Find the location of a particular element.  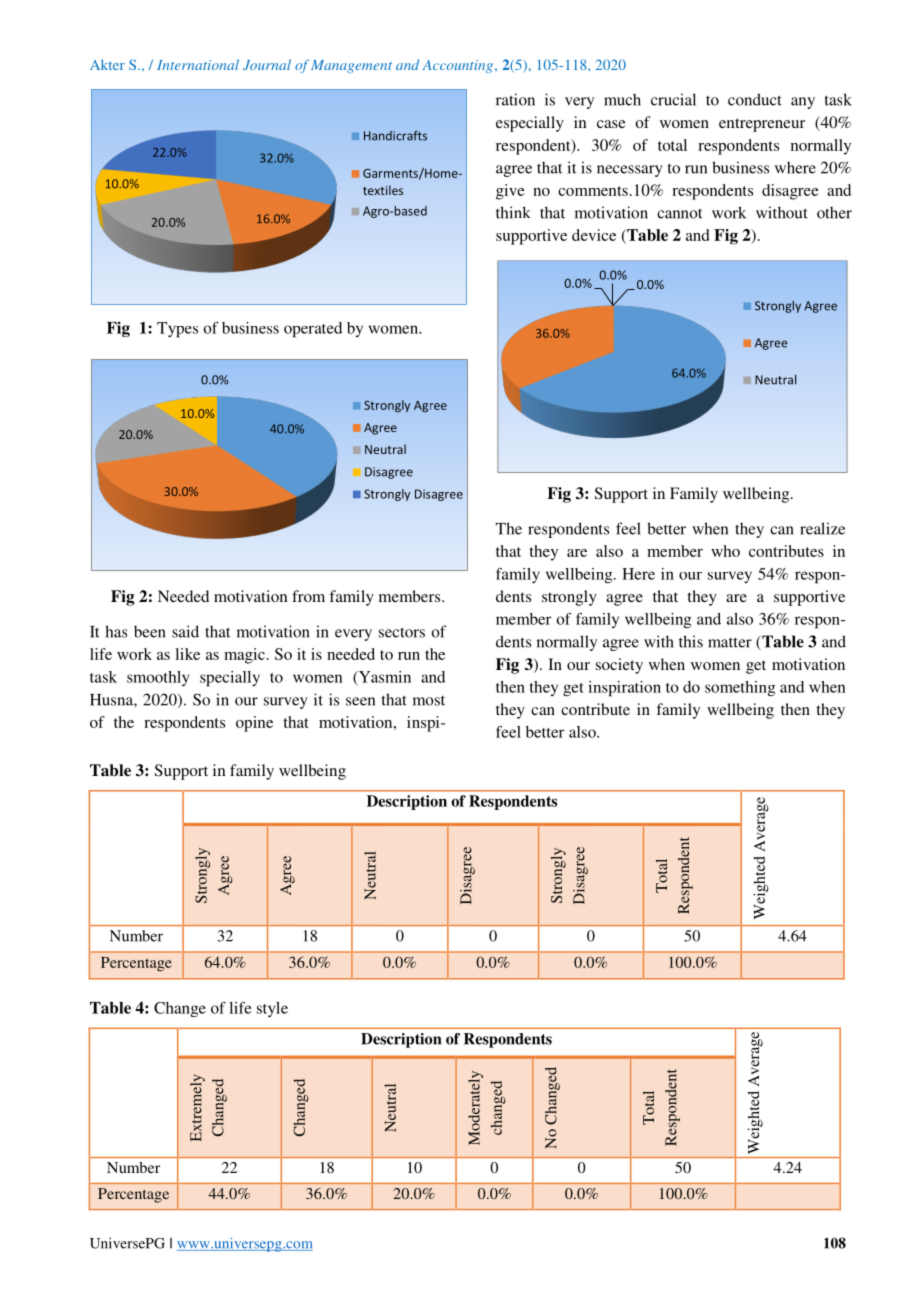

International is located at coordinates (198, 64).
